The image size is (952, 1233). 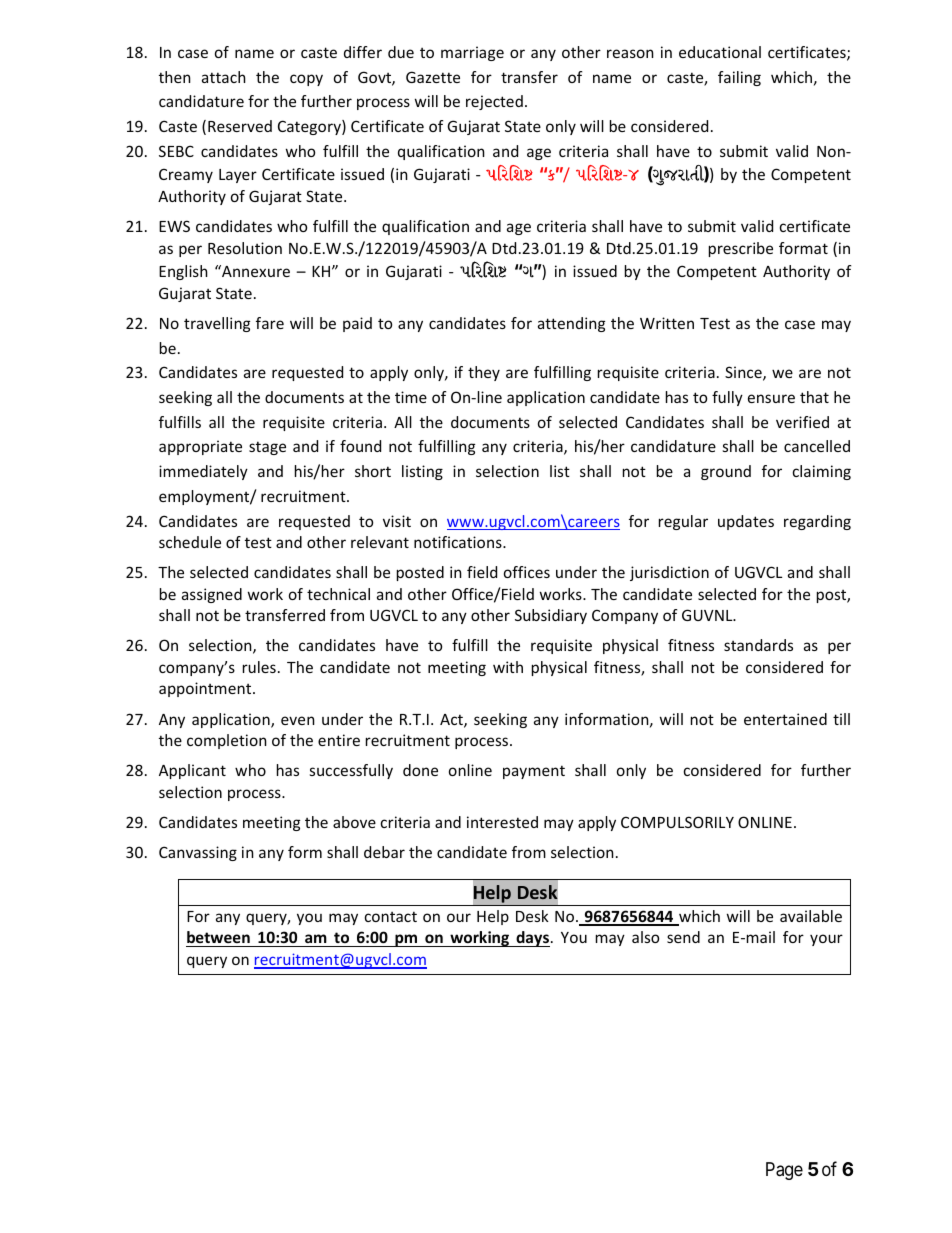 What do you see at coordinates (739, 78) in the screenshot?
I see `failing` at bounding box center [739, 78].
